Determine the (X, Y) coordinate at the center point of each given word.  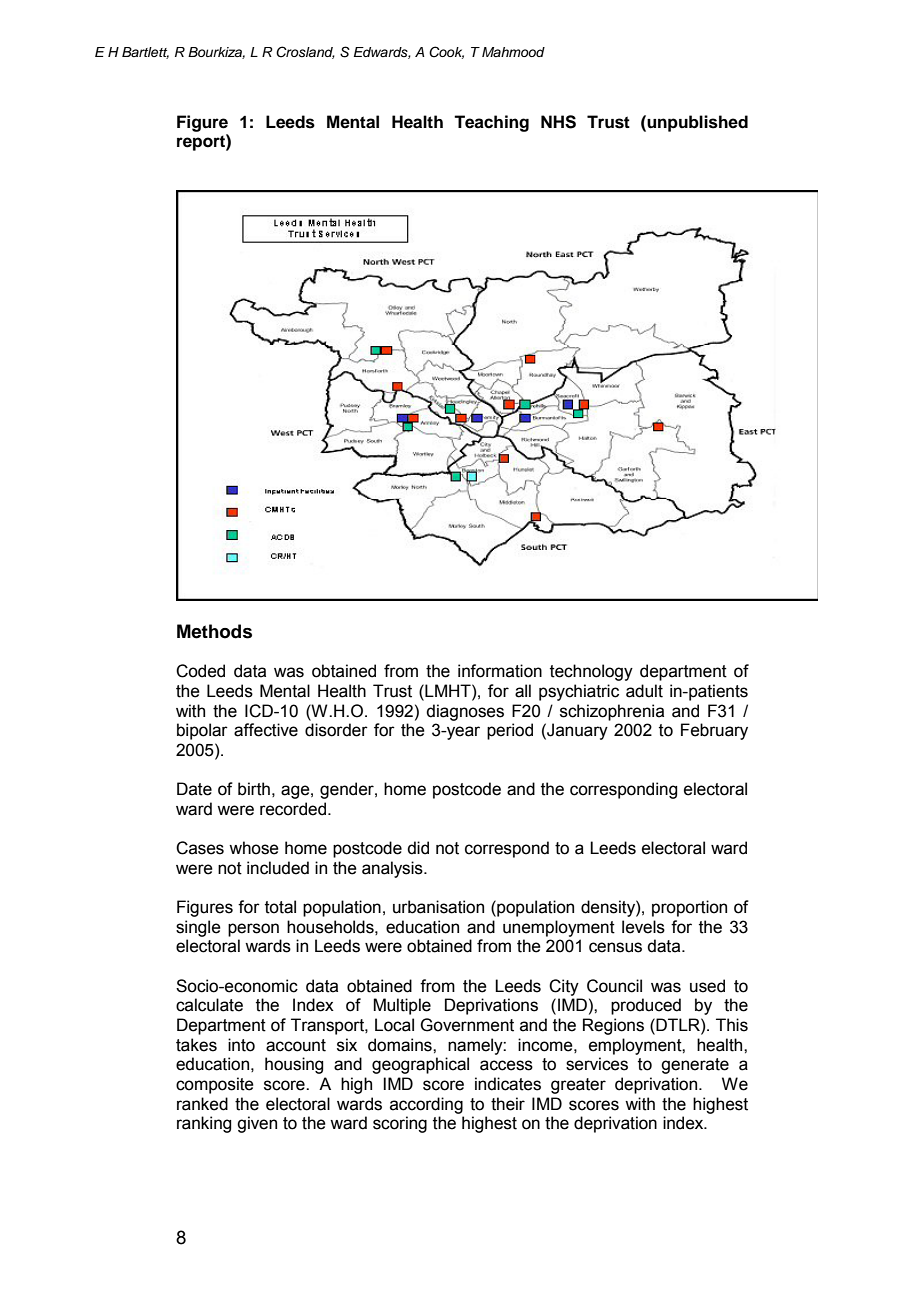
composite (215, 1085)
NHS (558, 122)
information (500, 671)
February (714, 731)
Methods (214, 631)
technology (591, 672)
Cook (446, 52)
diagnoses (465, 712)
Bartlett (145, 53)
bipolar (202, 731)
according (426, 1105)
